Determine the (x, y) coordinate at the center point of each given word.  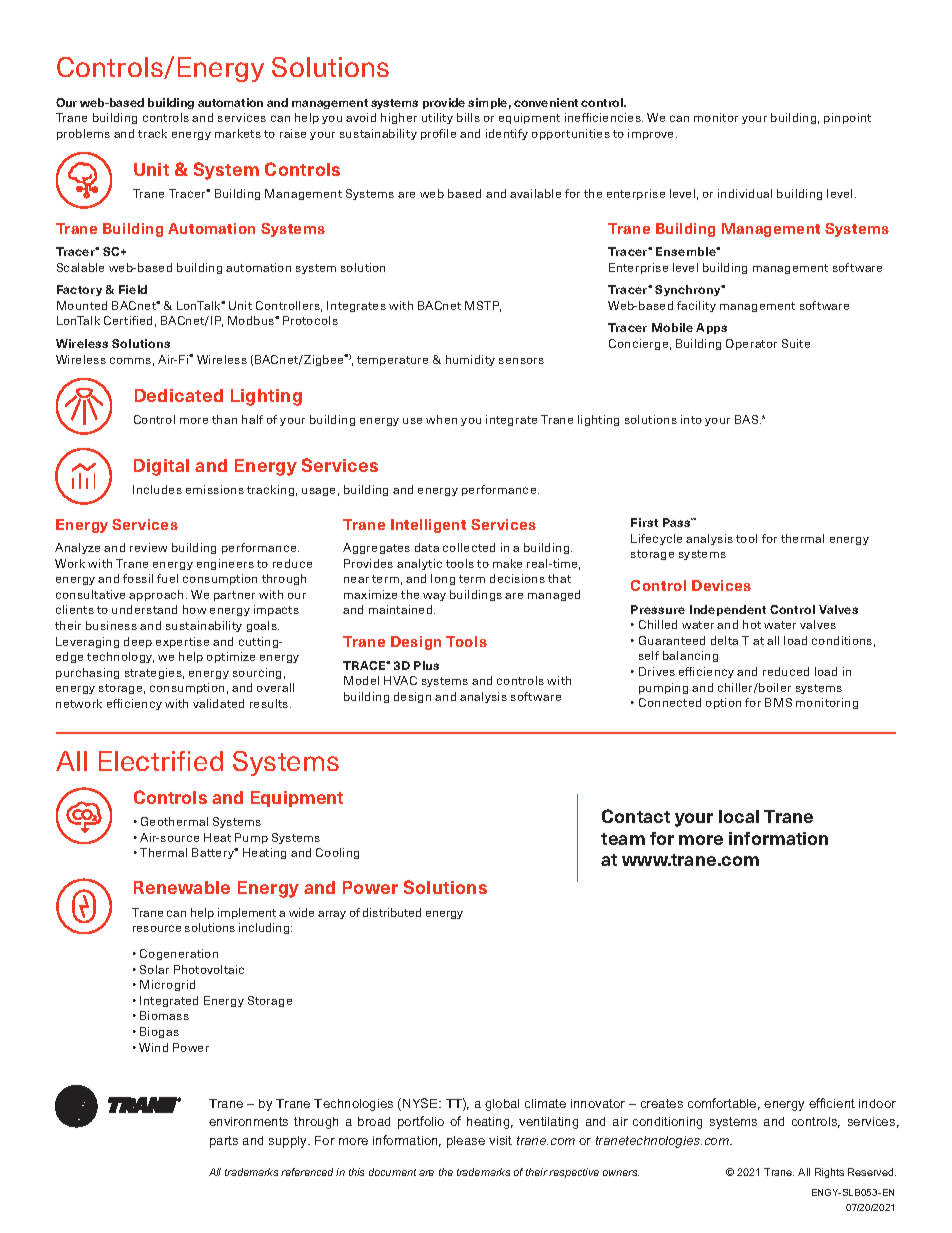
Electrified (161, 761)
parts (224, 1142)
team (623, 839)
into (691, 419)
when (441, 419)
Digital (161, 467)
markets (238, 133)
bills (468, 117)
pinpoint (847, 118)
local (739, 816)
